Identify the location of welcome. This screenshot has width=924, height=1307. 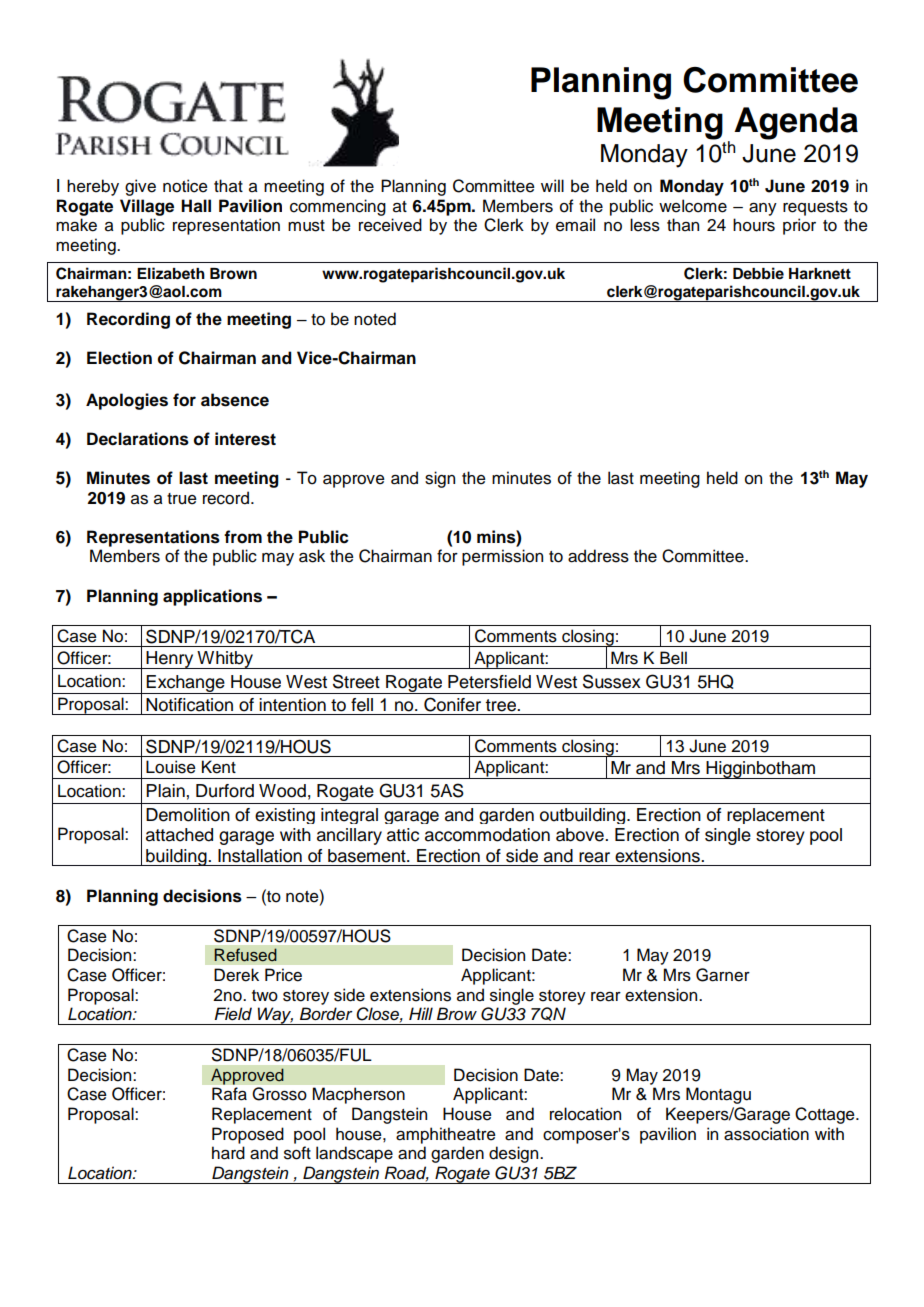
(693, 206).
